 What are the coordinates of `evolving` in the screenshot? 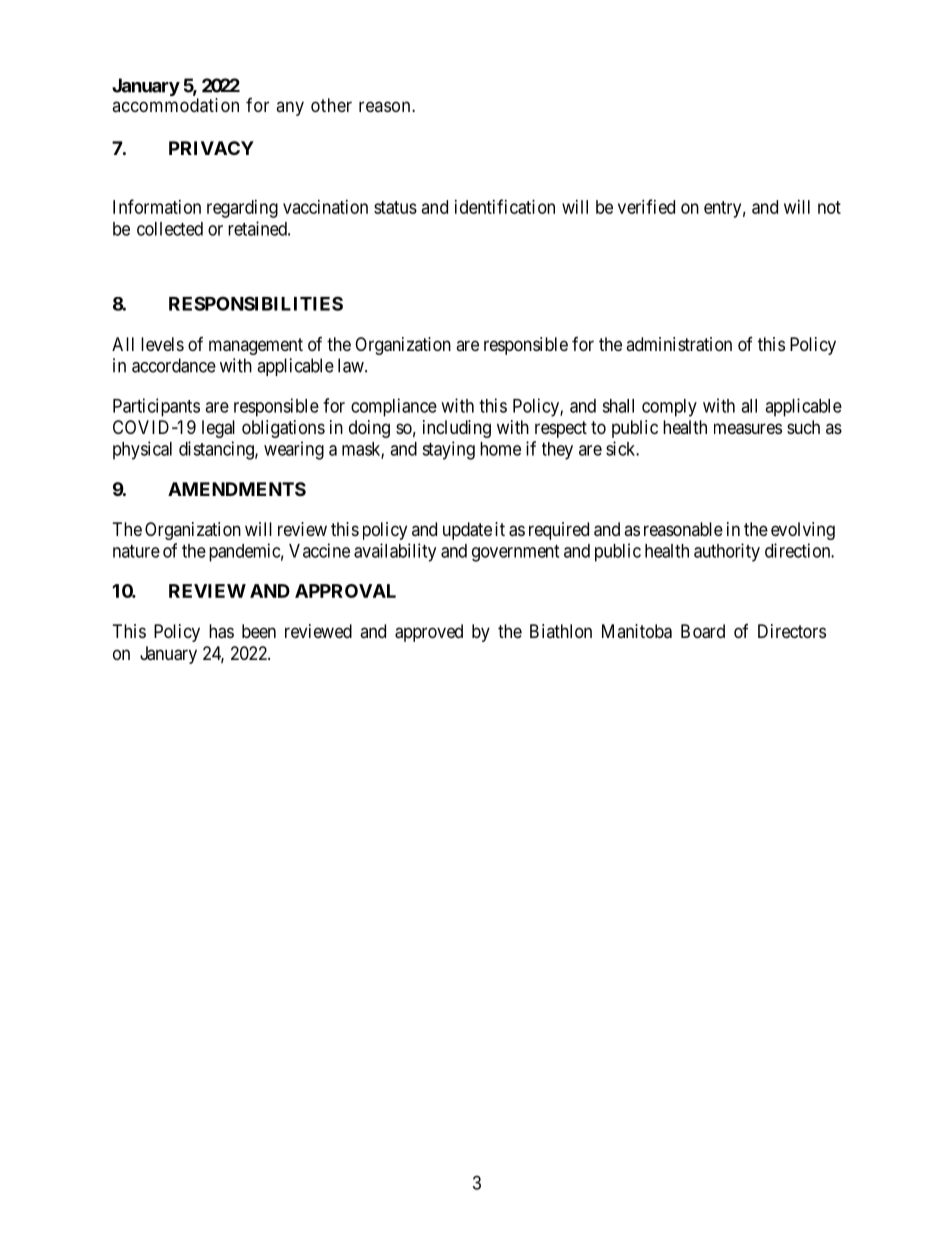 It's located at (803, 531).
